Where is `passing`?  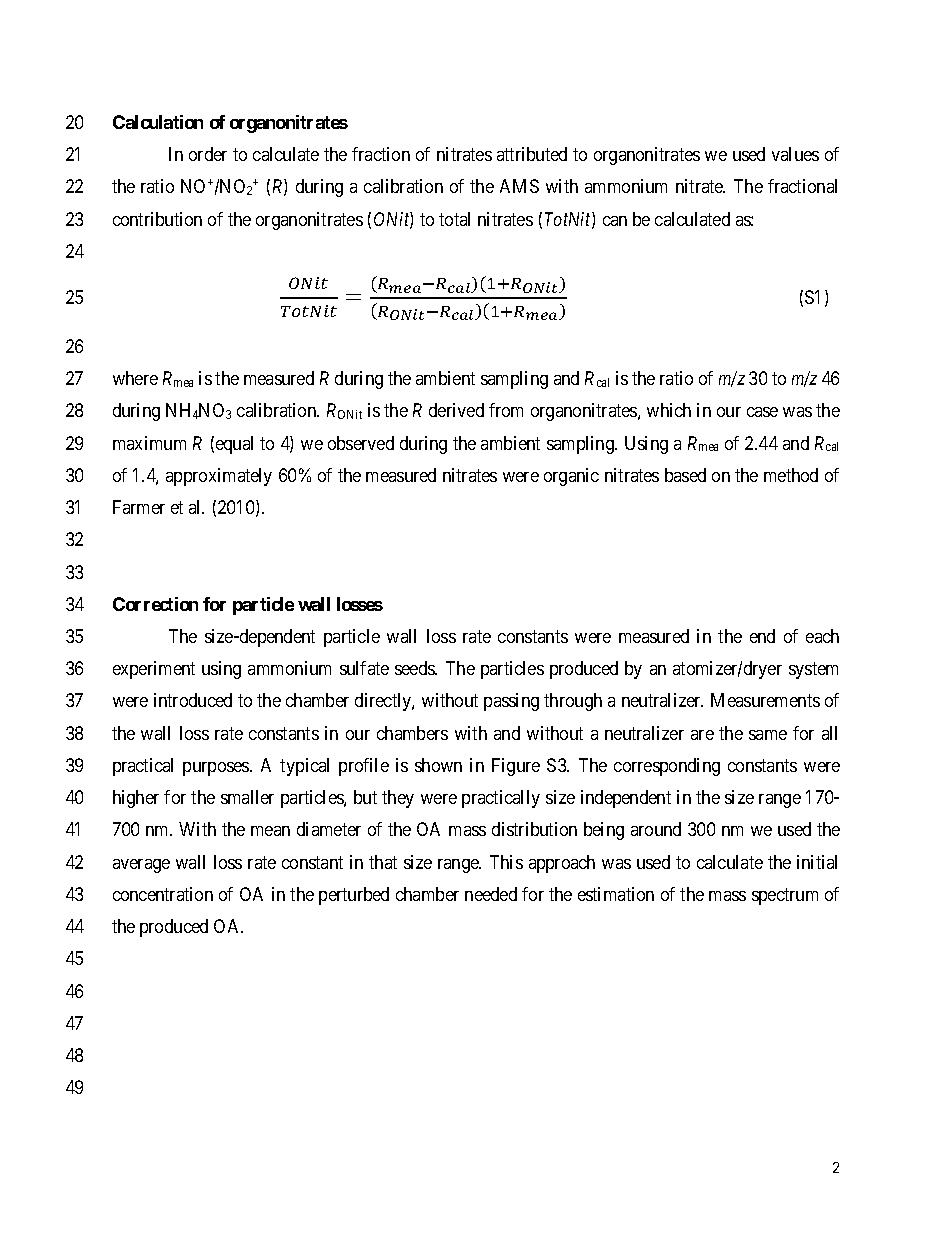
passing is located at coordinates (511, 702).
